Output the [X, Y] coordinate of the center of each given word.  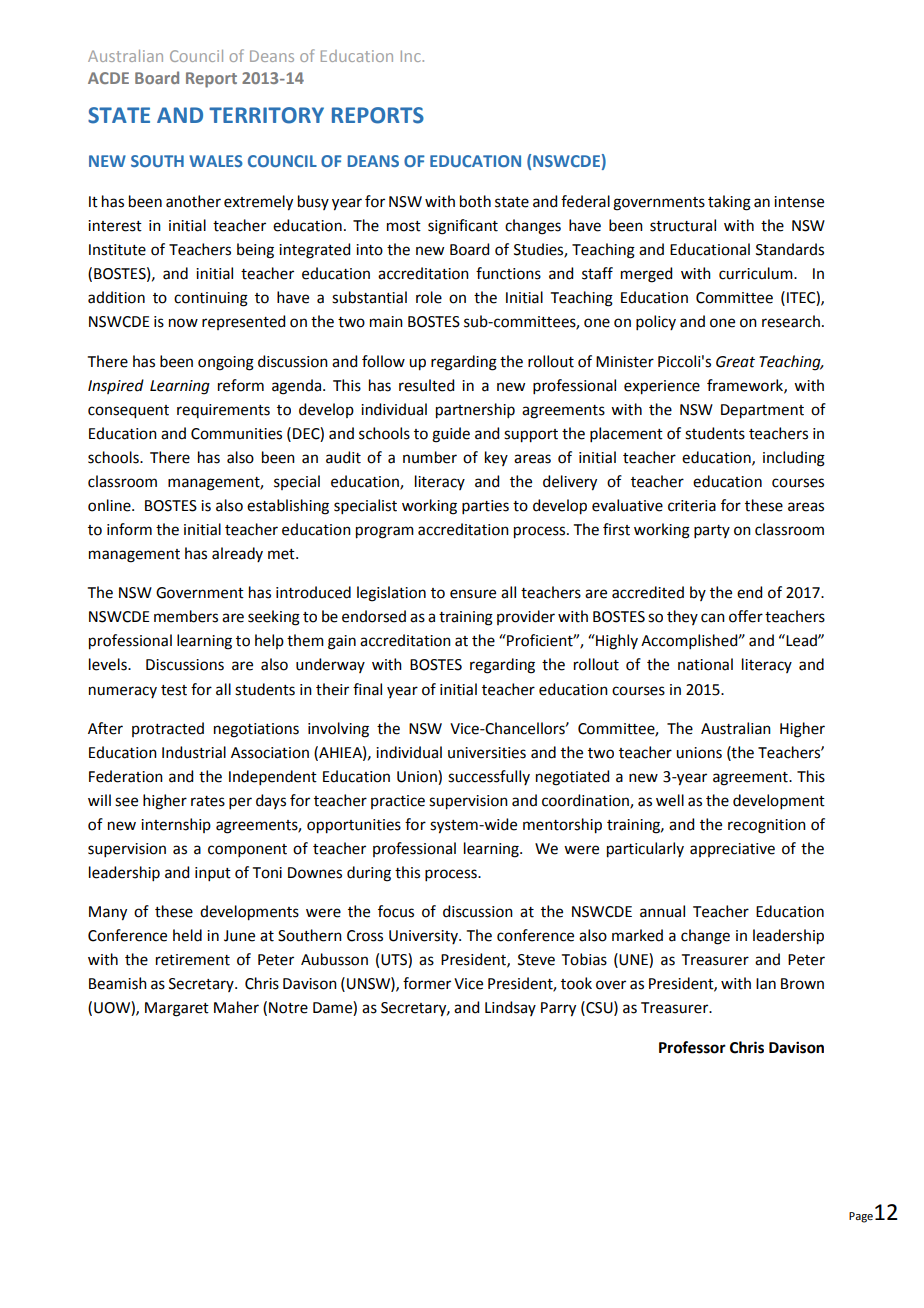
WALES [216, 161]
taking [729, 203]
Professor [692, 1047]
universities [487, 753]
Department [762, 411]
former [427, 983]
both [475, 201]
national [705, 664]
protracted [168, 729]
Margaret [177, 1009]
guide [451, 435]
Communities [236, 434]
